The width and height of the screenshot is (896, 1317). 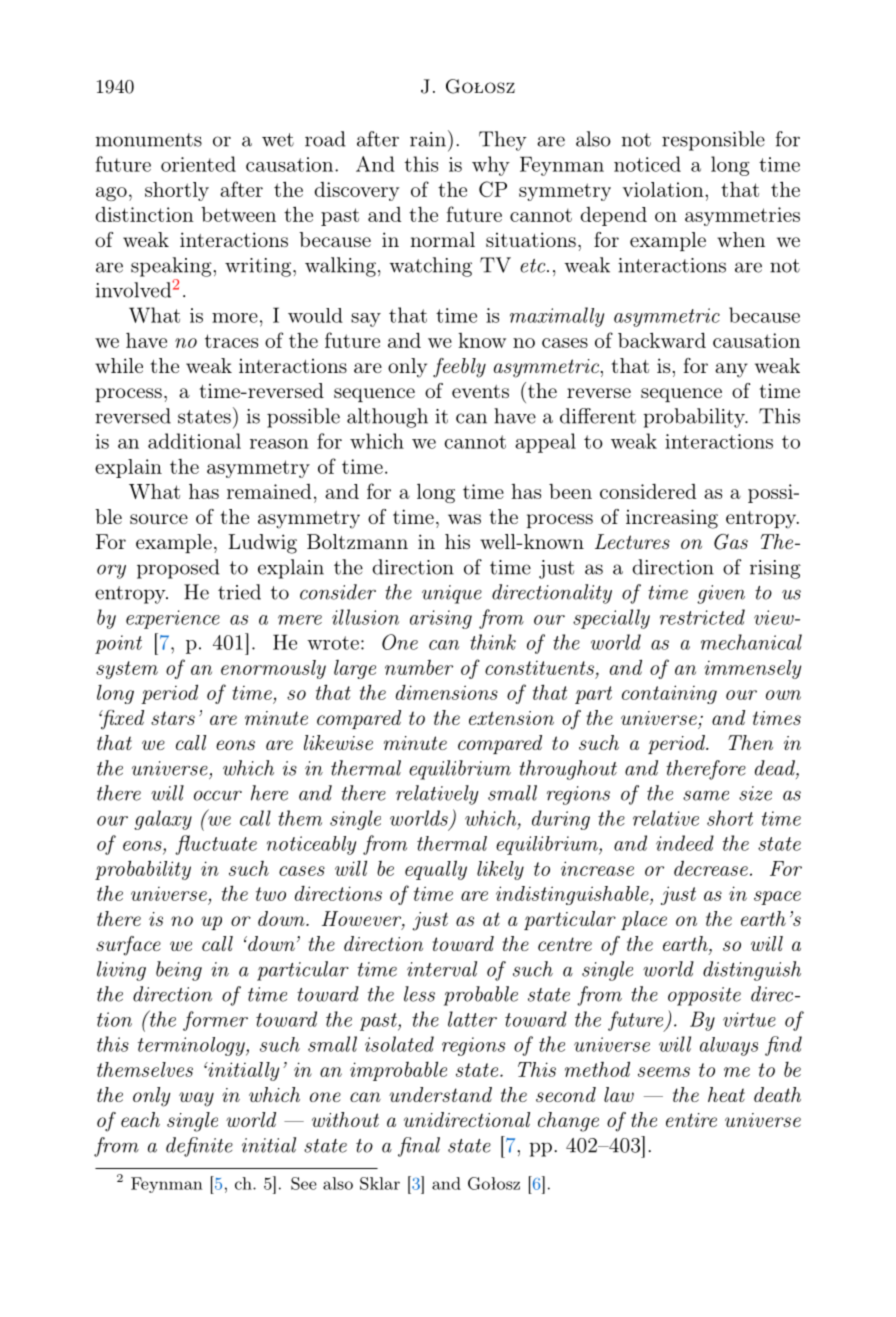 I want to click on restricted, so click(x=702, y=617).
